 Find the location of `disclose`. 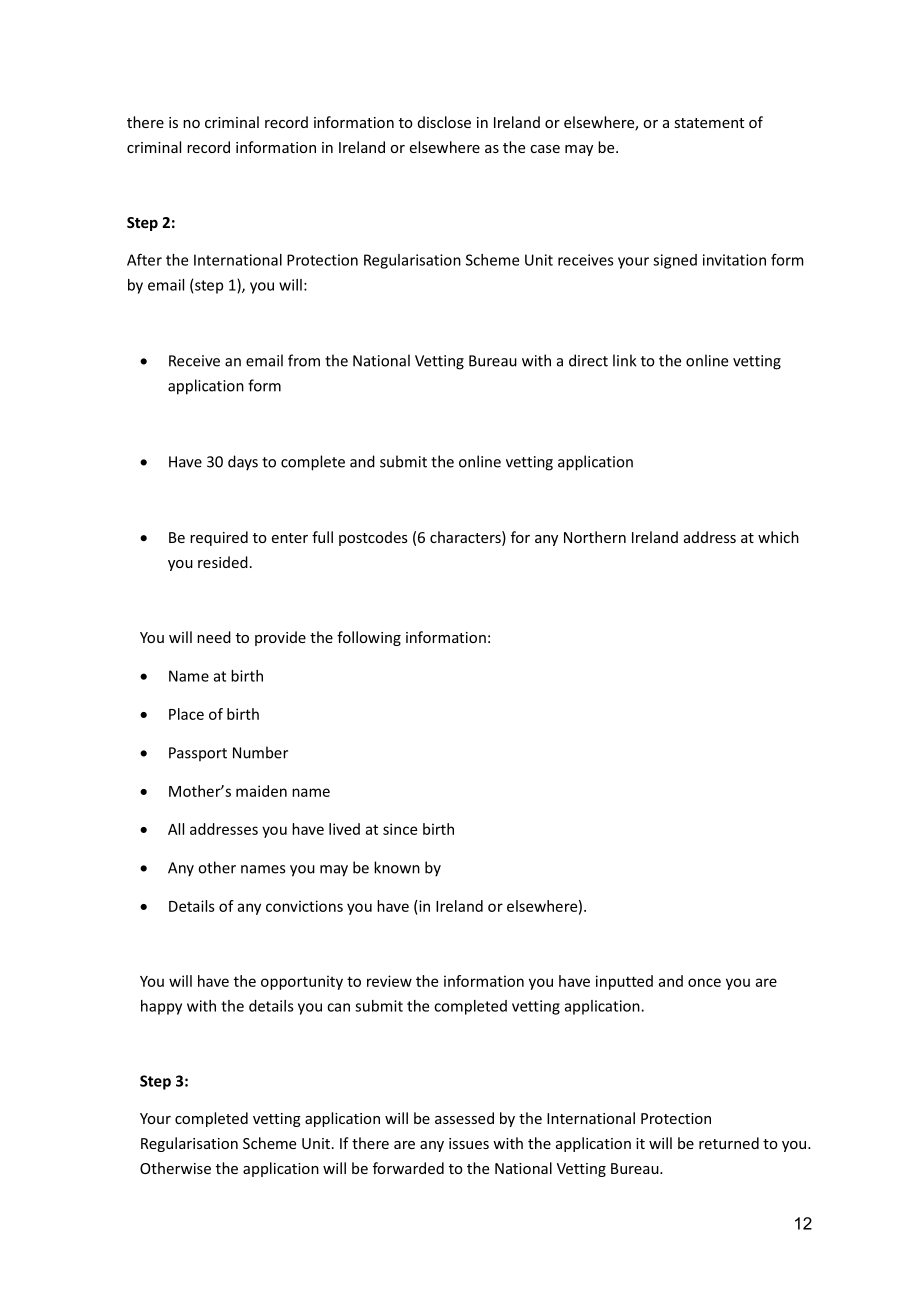

disclose is located at coordinates (444, 122).
